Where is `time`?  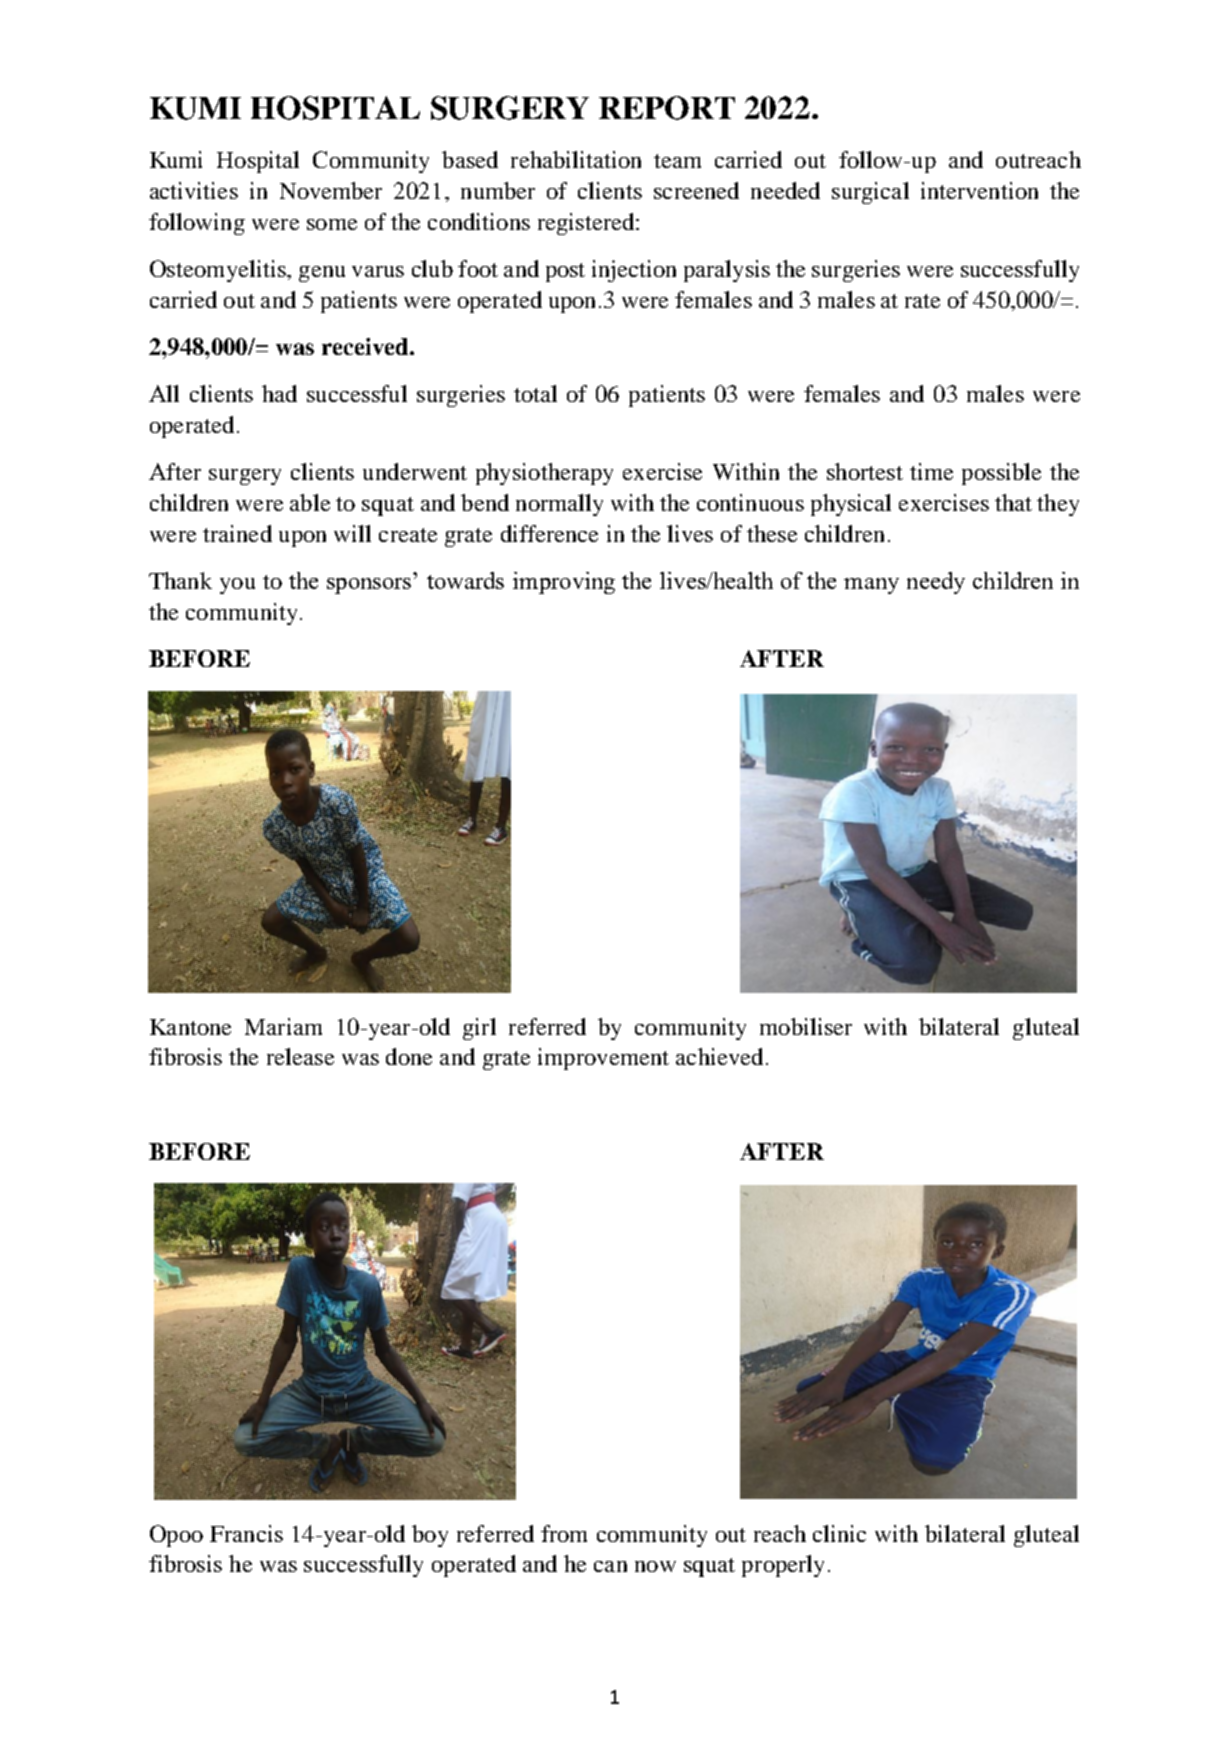
time is located at coordinates (931, 471).
